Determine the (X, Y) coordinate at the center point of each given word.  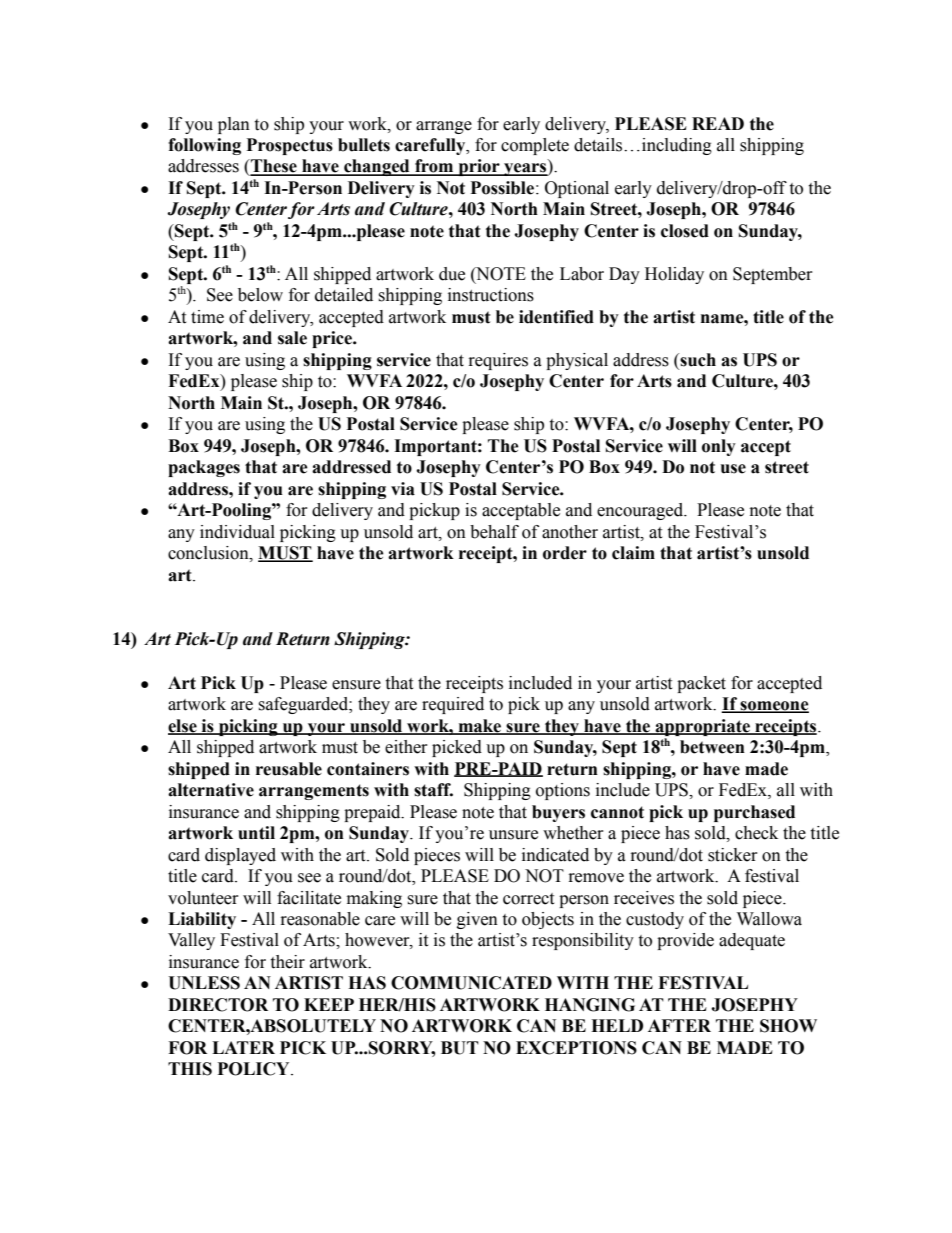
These (274, 167)
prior (479, 167)
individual (237, 532)
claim (633, 553)
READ (718, 123)
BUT (460, 1048)
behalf (494, 532)
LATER (243, 1047)
